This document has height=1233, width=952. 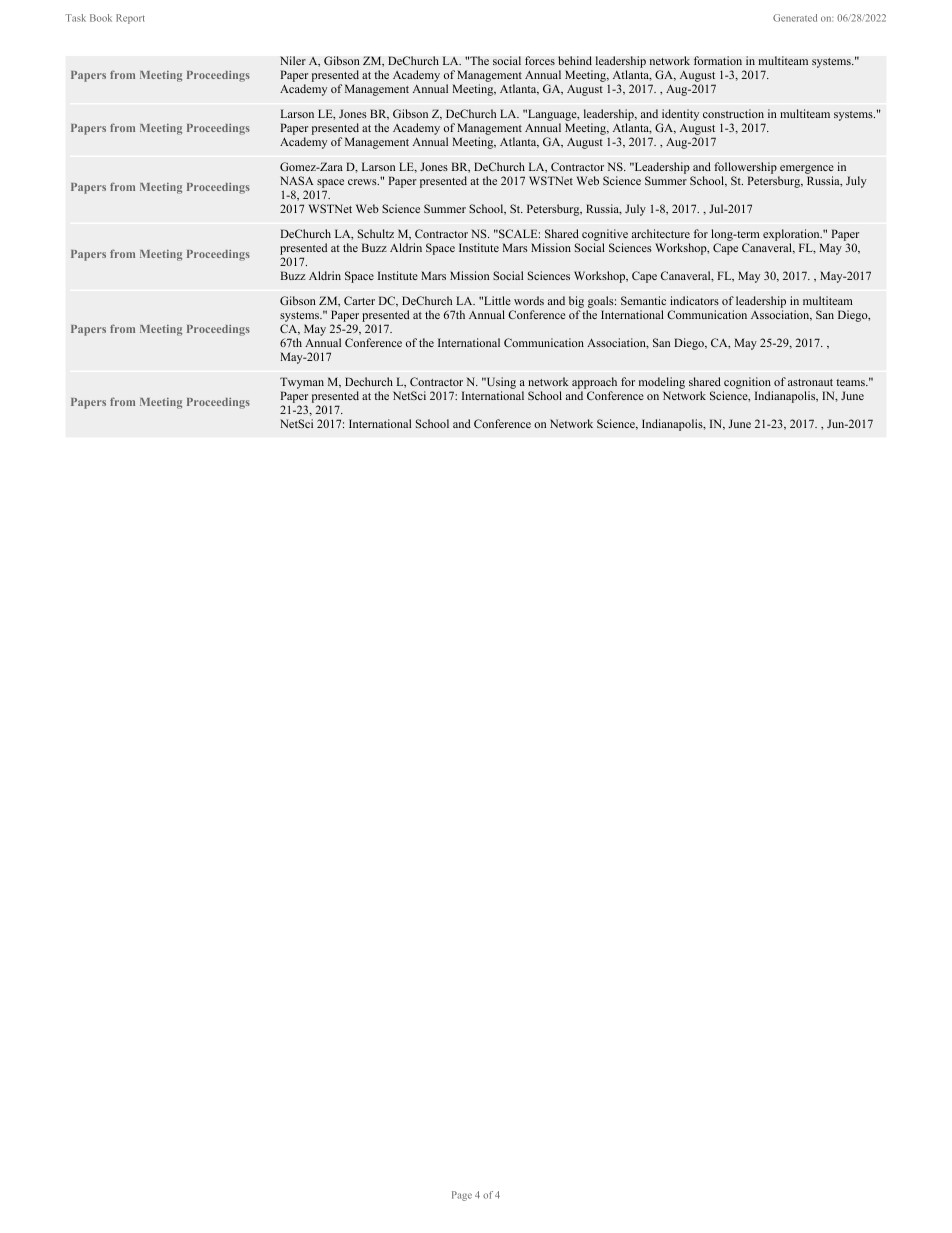 What do you see at coordinates (359, 300) in the document?
I see `Carter` at bounding box center [359, 300].
